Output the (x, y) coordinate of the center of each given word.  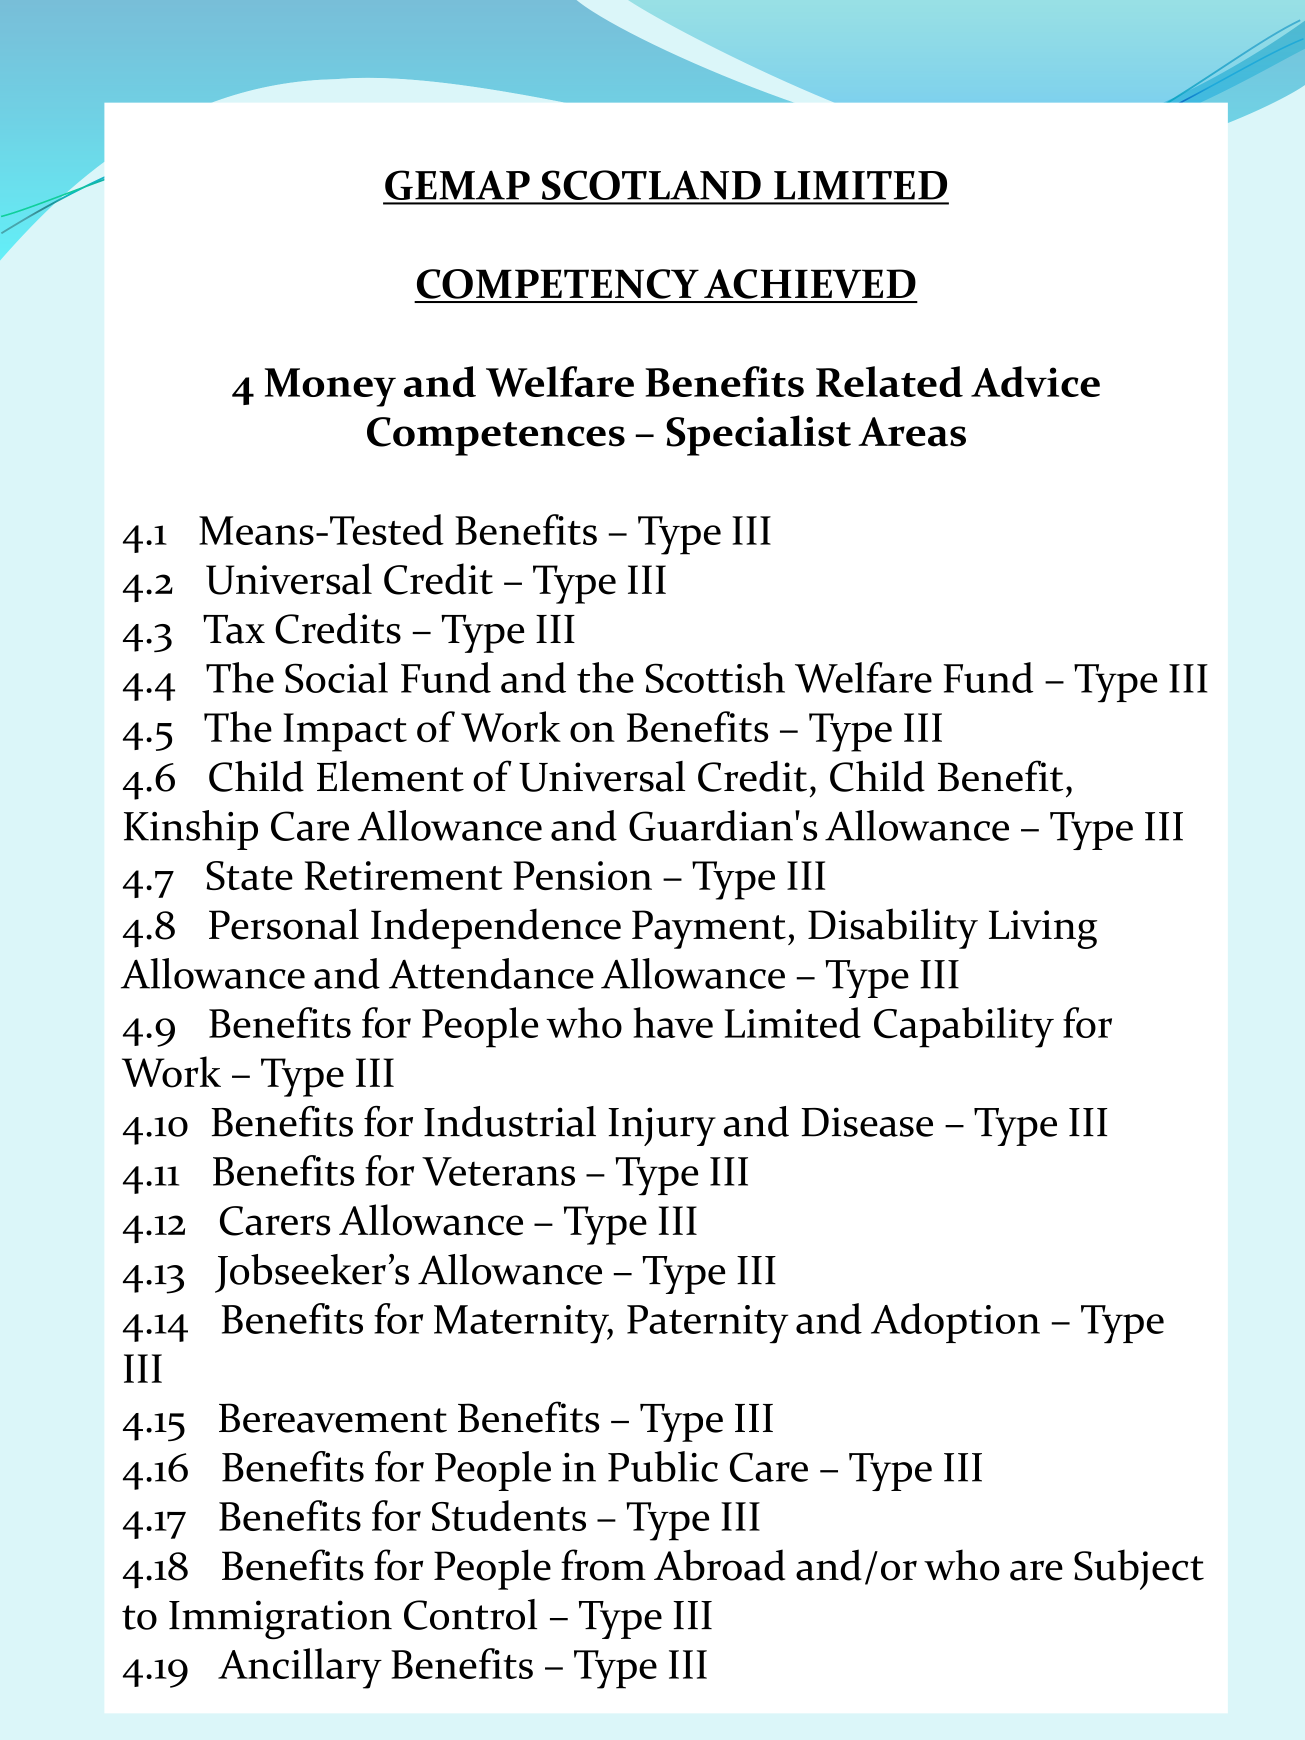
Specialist (758, 435)
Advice (1035, 381)
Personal (284, 924)
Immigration (280, 1620)
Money (330, 387)
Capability (964, 1027)
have (673, 1022)
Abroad (719, 1565)
